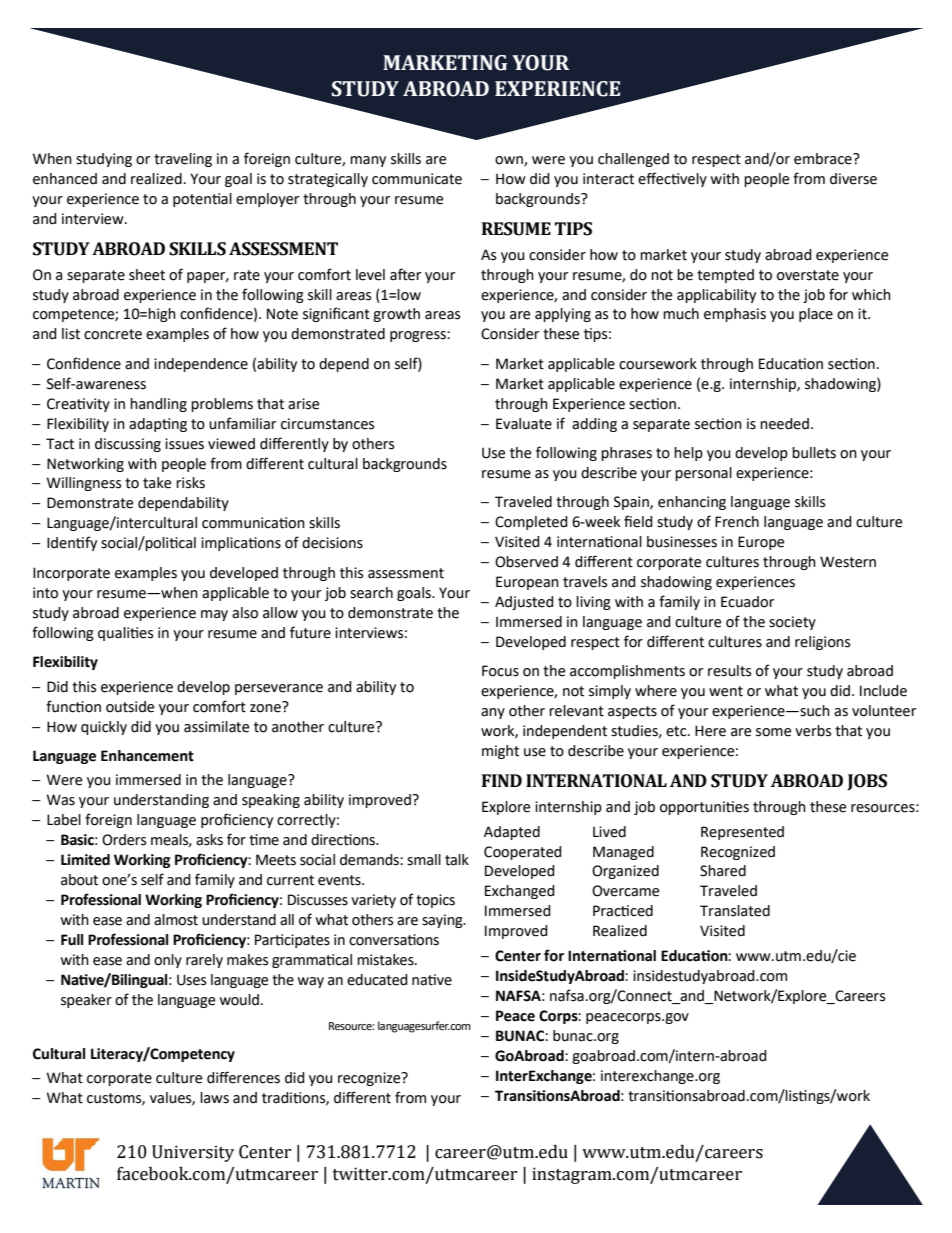  I want to click on embrace, so click(824, 159).
